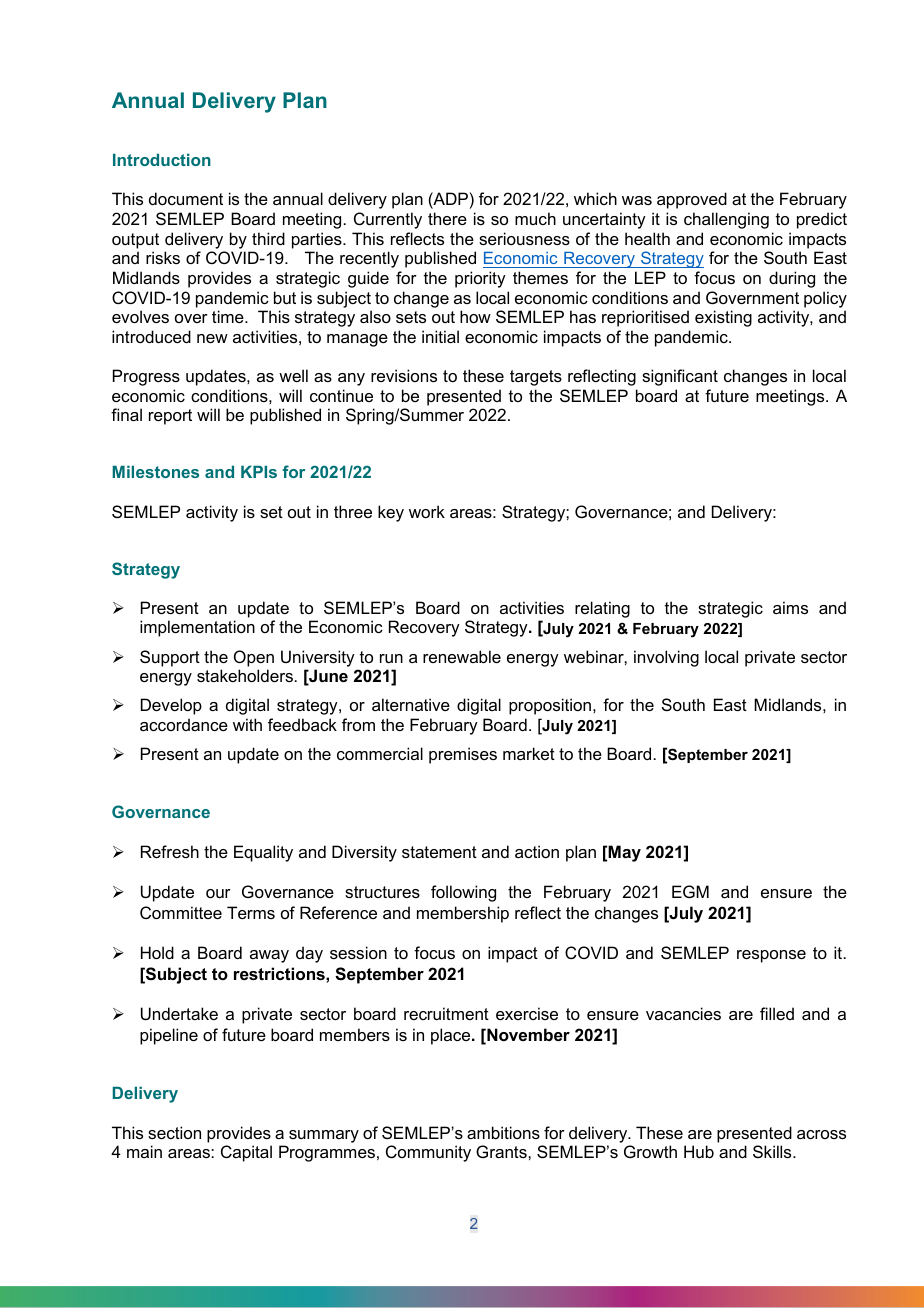 The height and width of the screenshot is (1308, 924). Describe the element at coordinates (218, 893) in the screenshot. I see `our` at that location.
